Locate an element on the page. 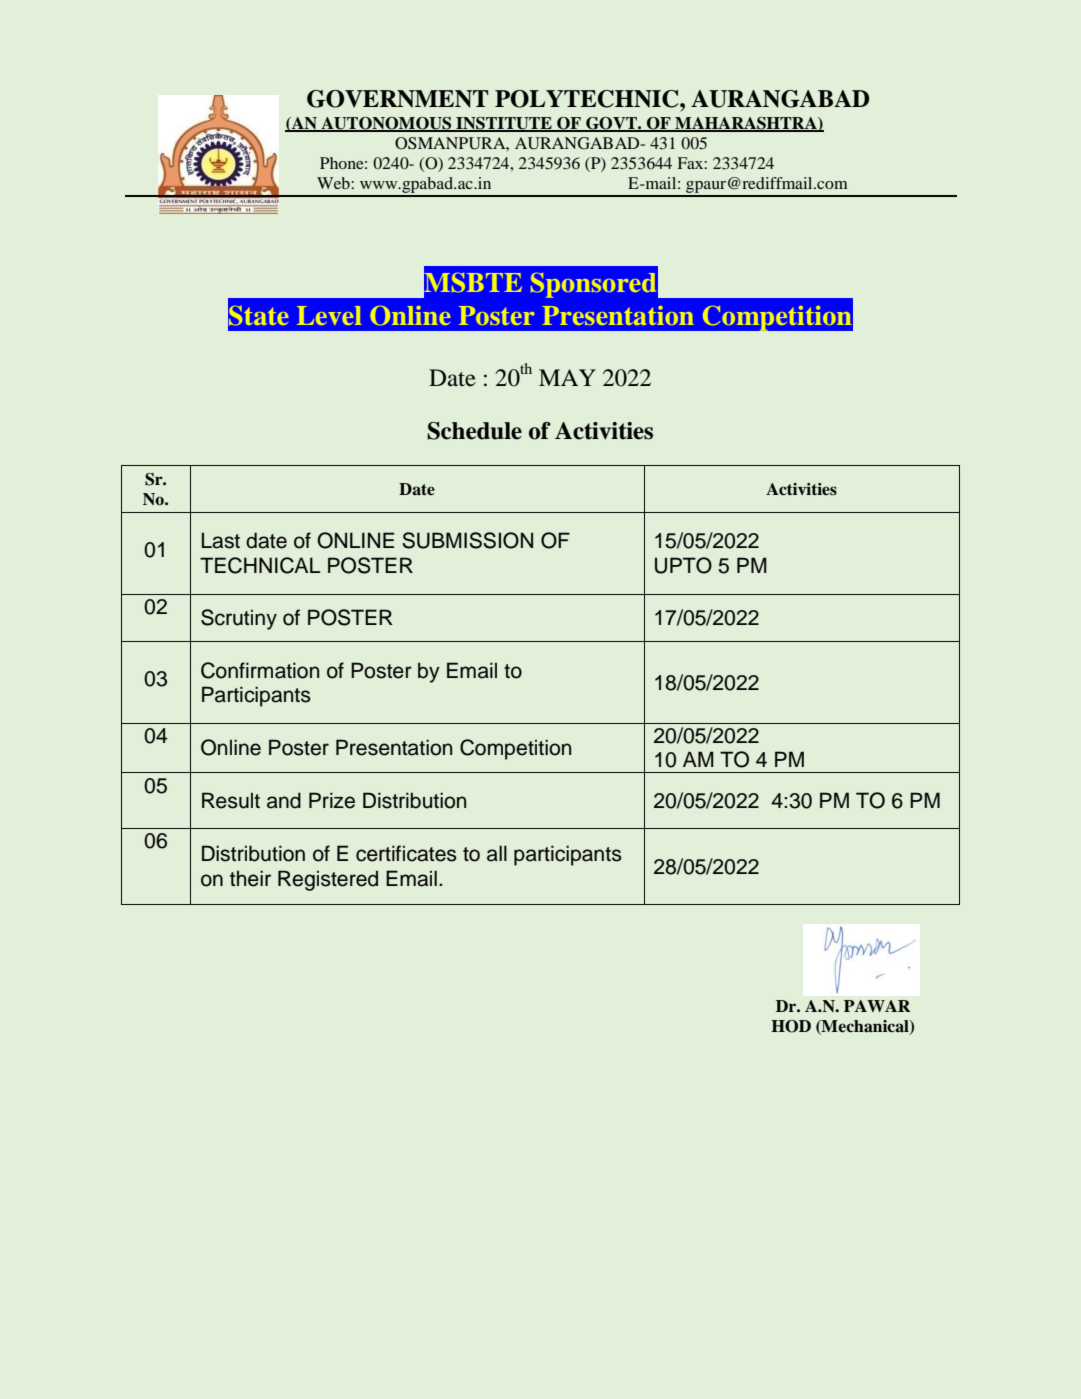 The image size is (1081, 1399). Schedule is located at coordinates (474, 431).
